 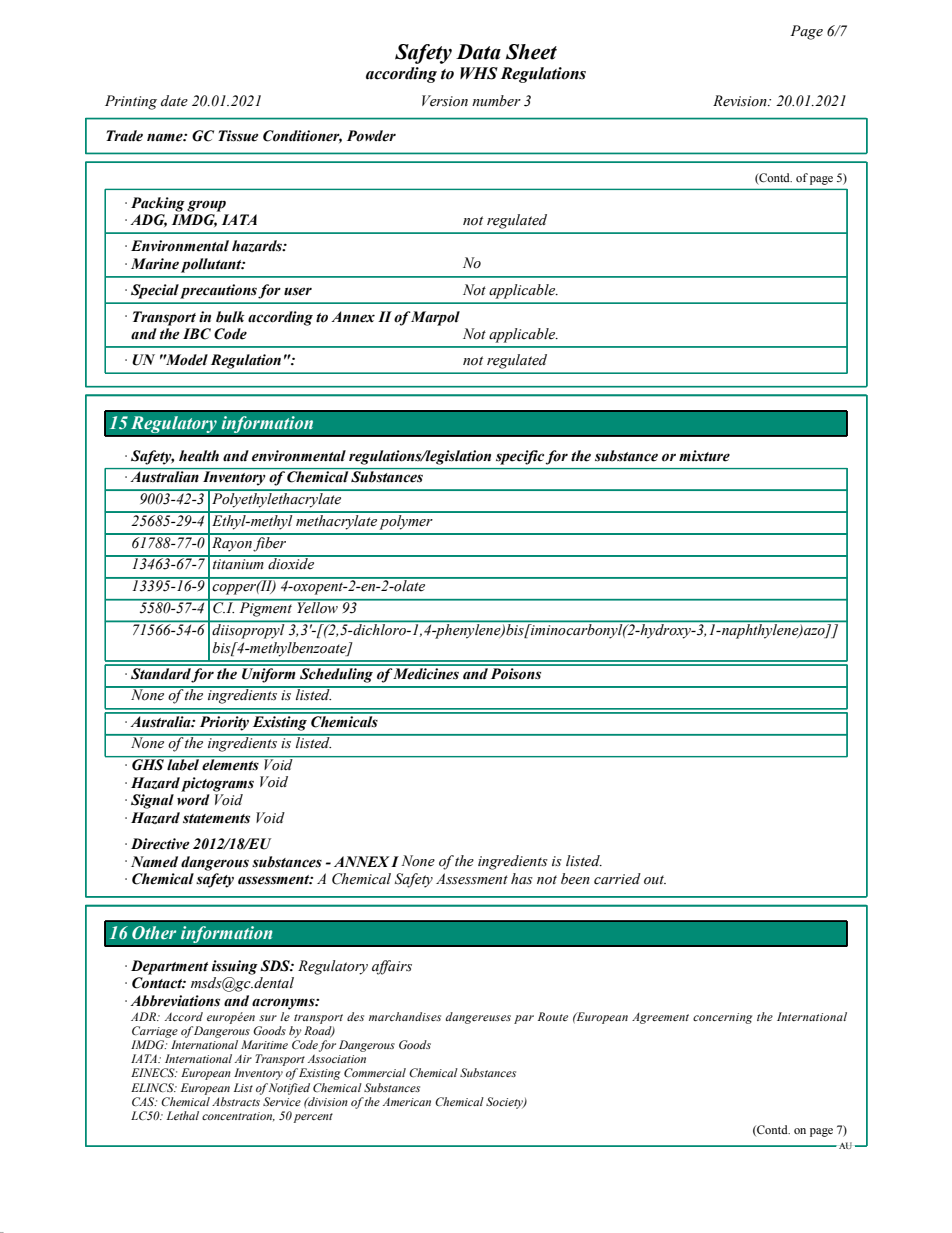 I want to click on Version, so click(x=445, y=101).
